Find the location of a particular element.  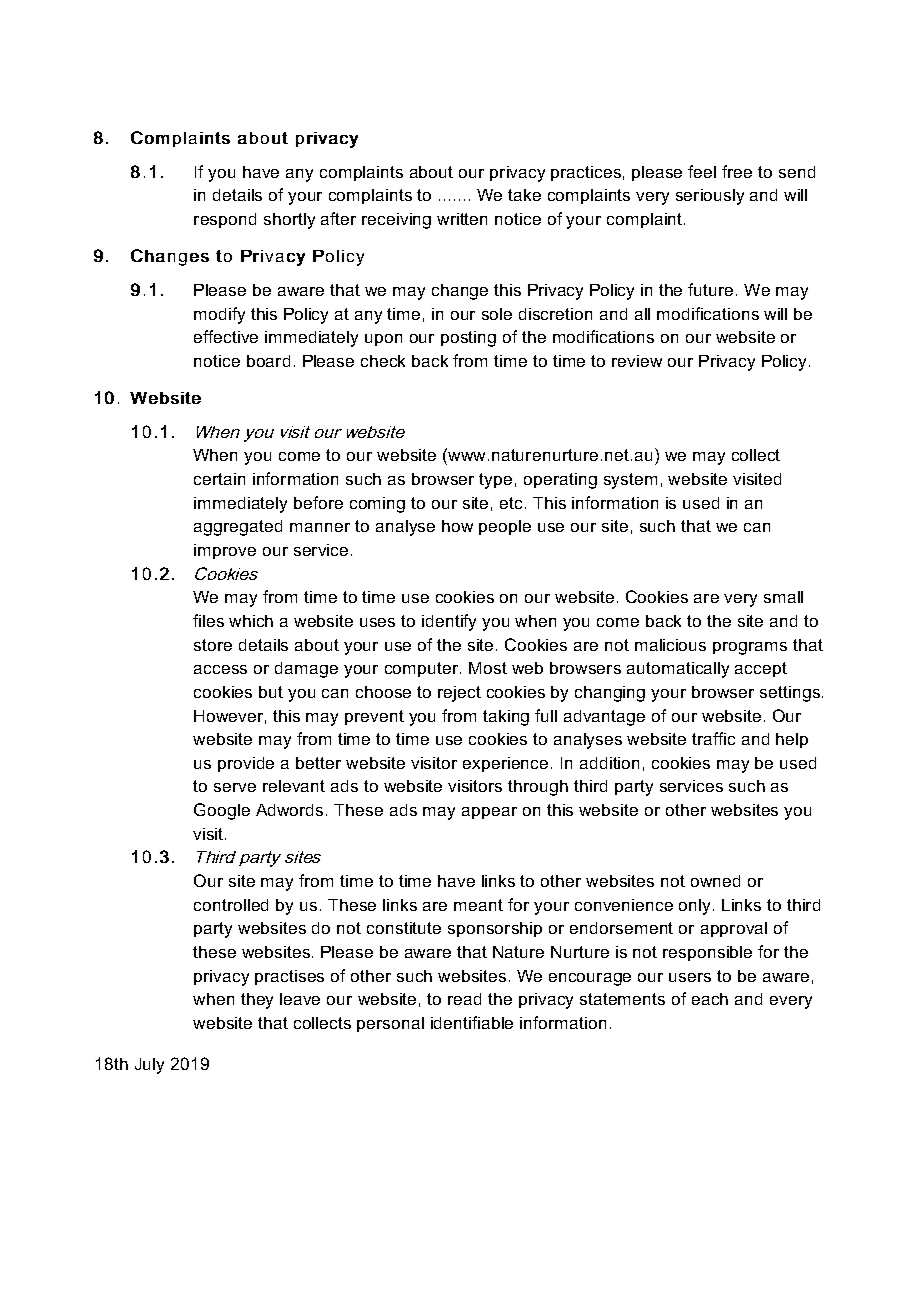

respond is located at coordinates (225, 220).
